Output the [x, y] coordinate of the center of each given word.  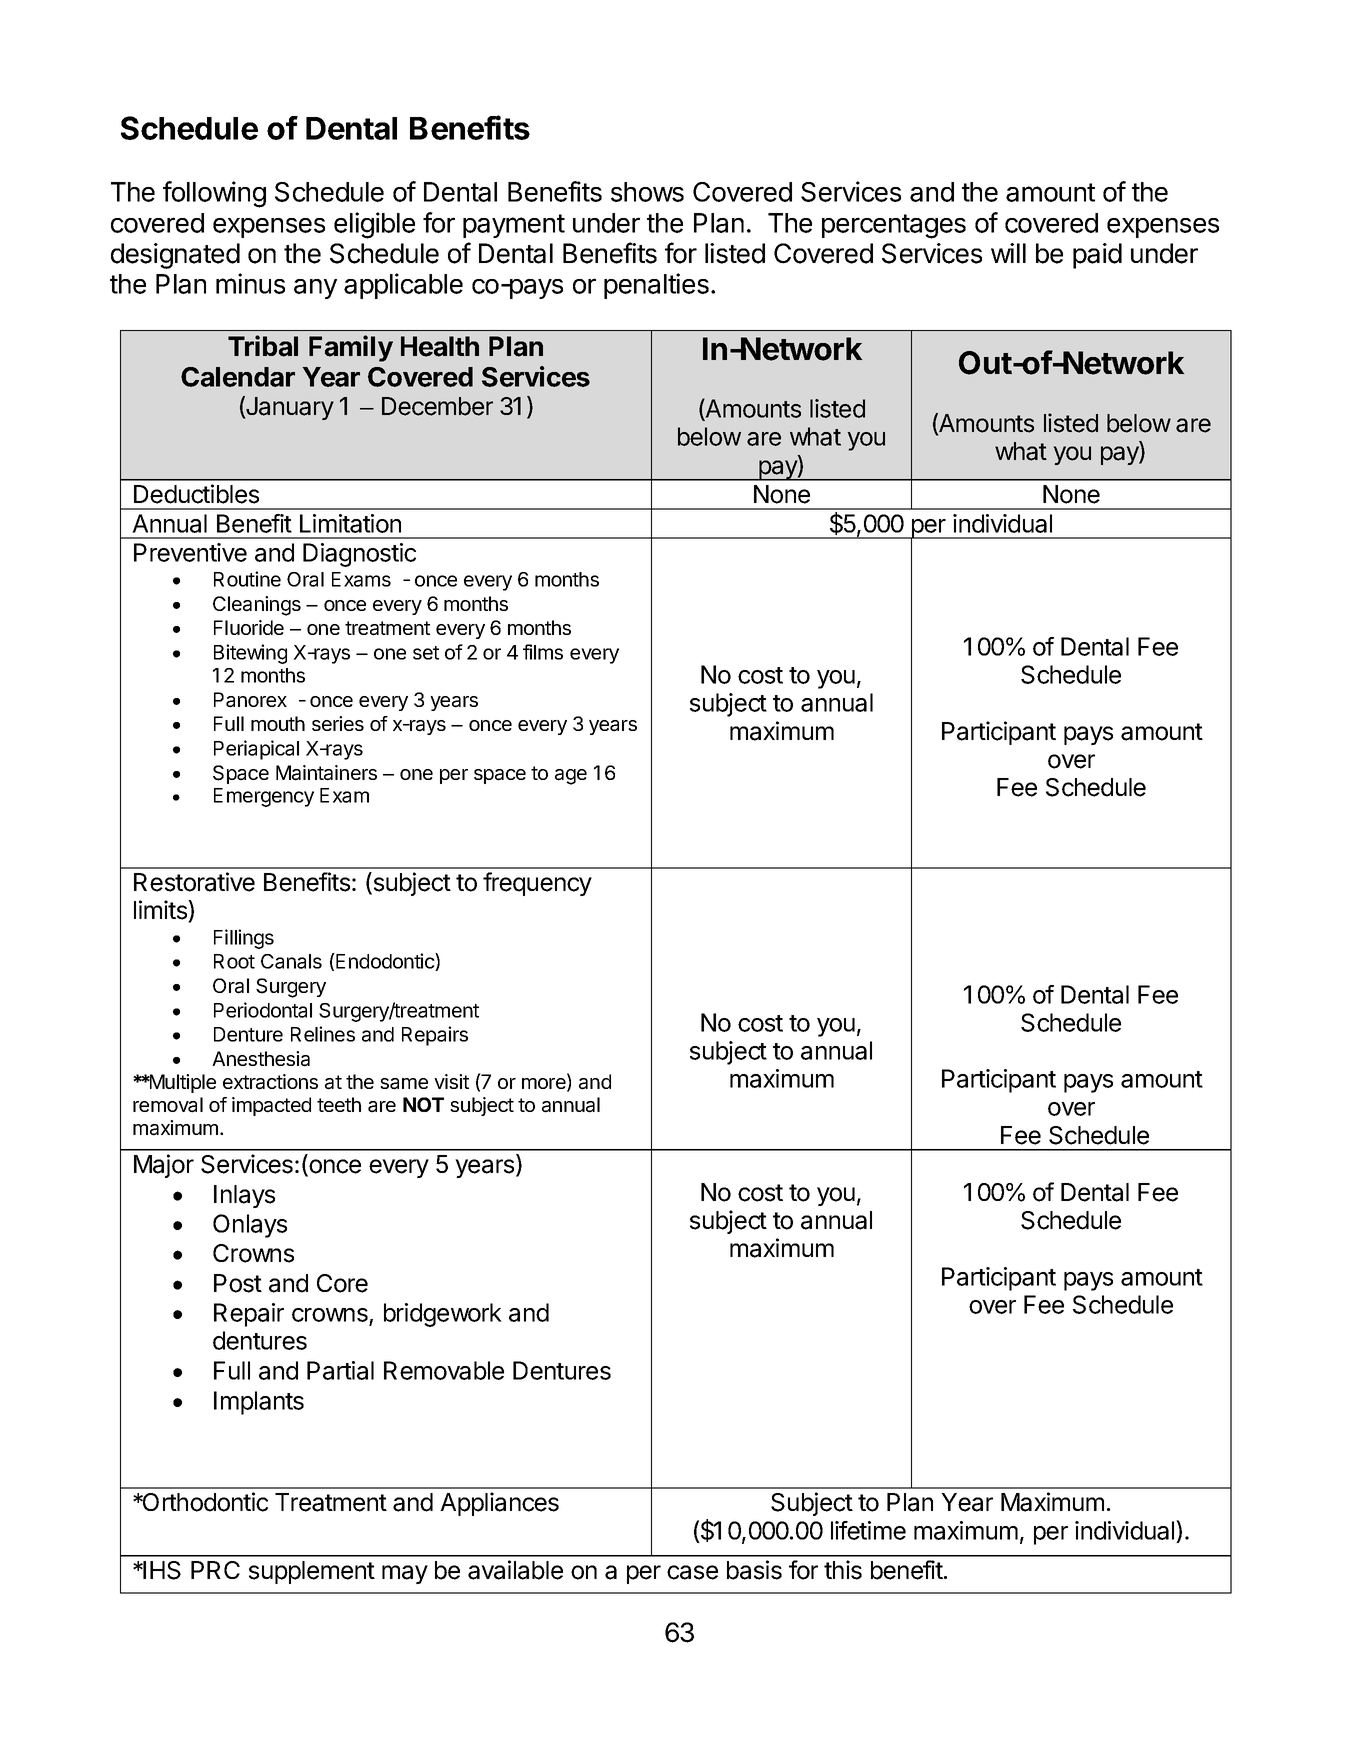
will [1008, 253]
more [545, 1085]
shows [647, 192]
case [692, 1572]
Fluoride [249, 627]
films [543, 652]
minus [250, 283]
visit [451, 1081]
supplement [312, 1572]
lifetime [868, 1530]
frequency [537, 884]
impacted [271, 1106]
